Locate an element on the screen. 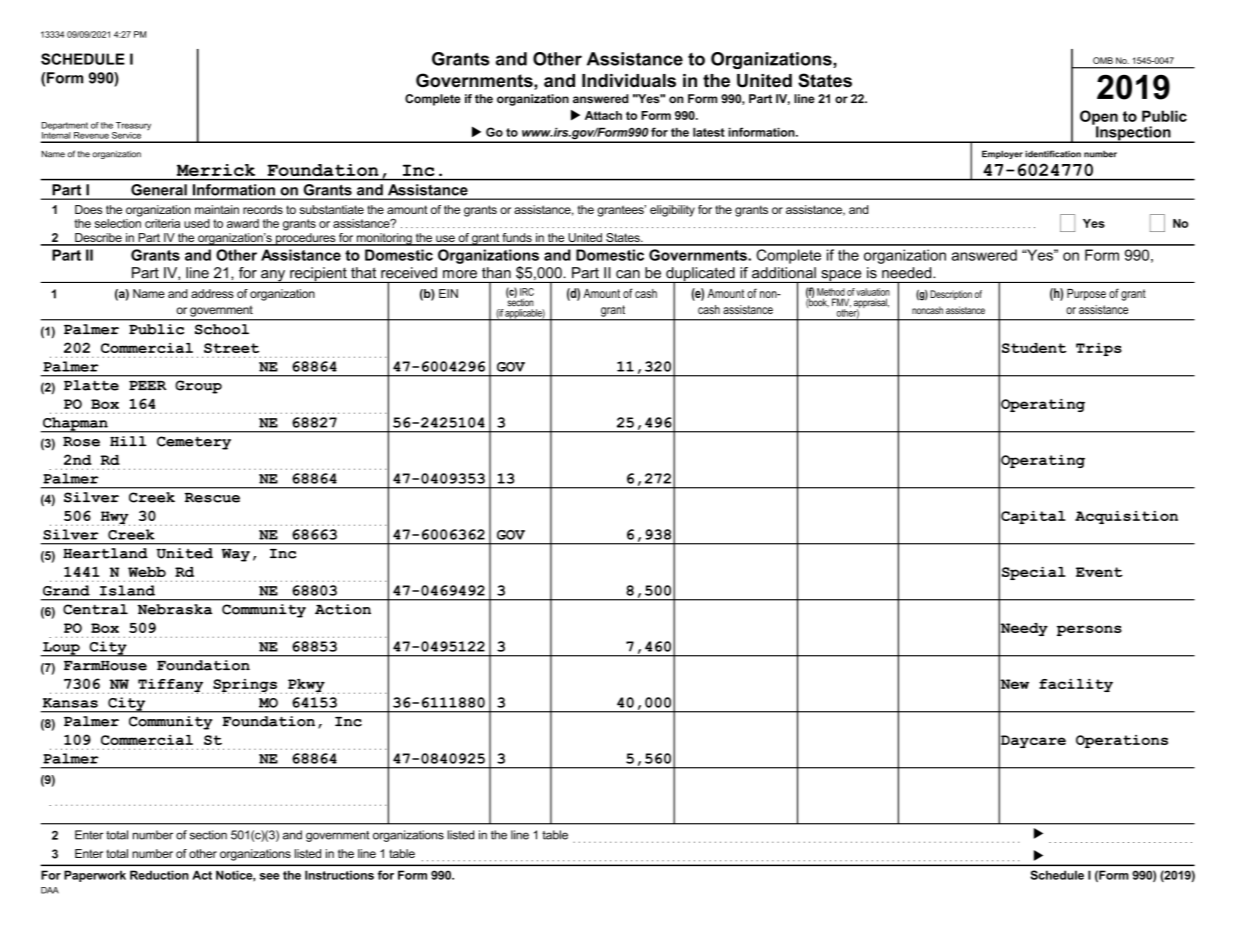 This screenshot has width=1233, height=952. IRC is located at coordinates (527, 292).
